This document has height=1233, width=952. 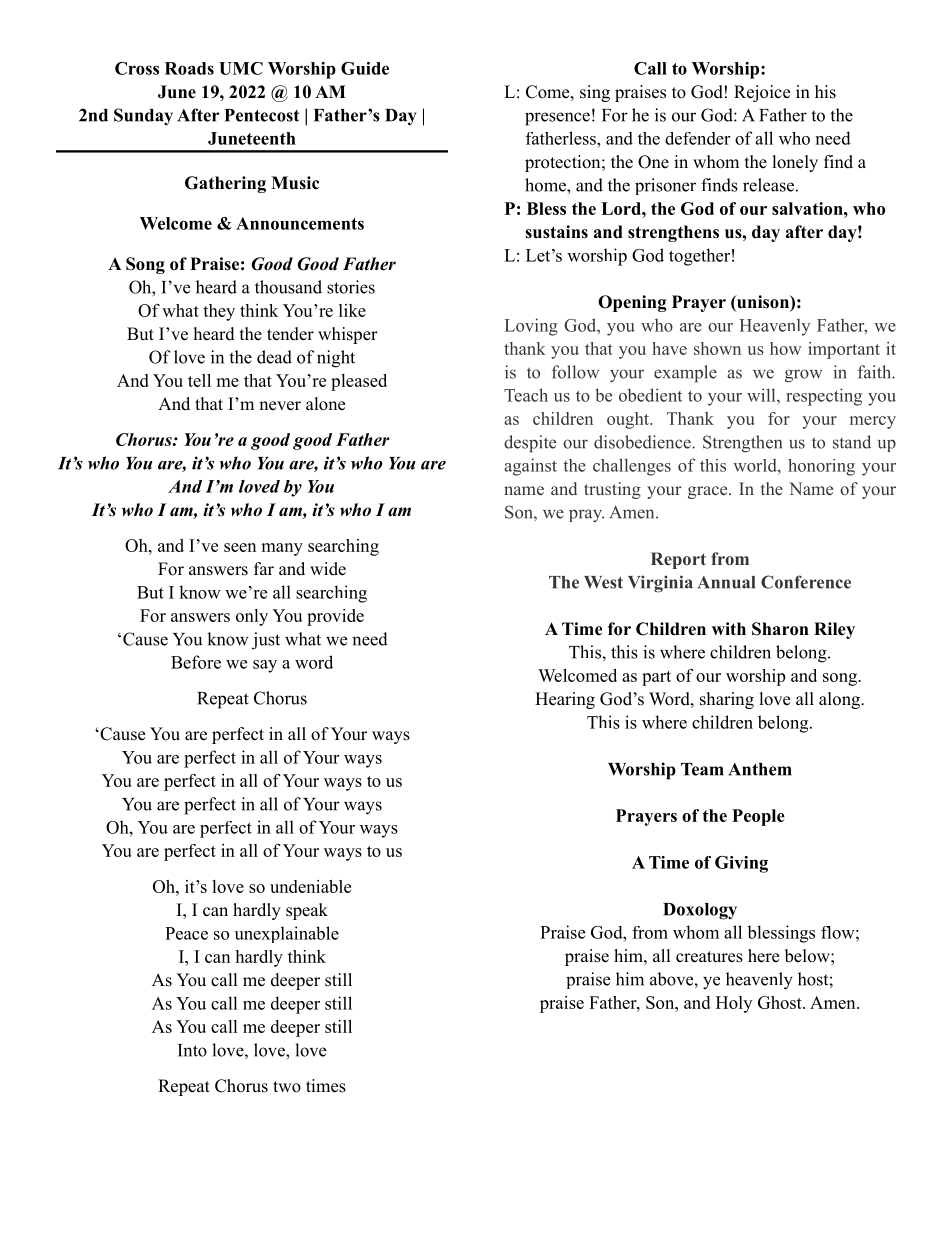 I want to click on Into, so click(x=192, y=1050).
